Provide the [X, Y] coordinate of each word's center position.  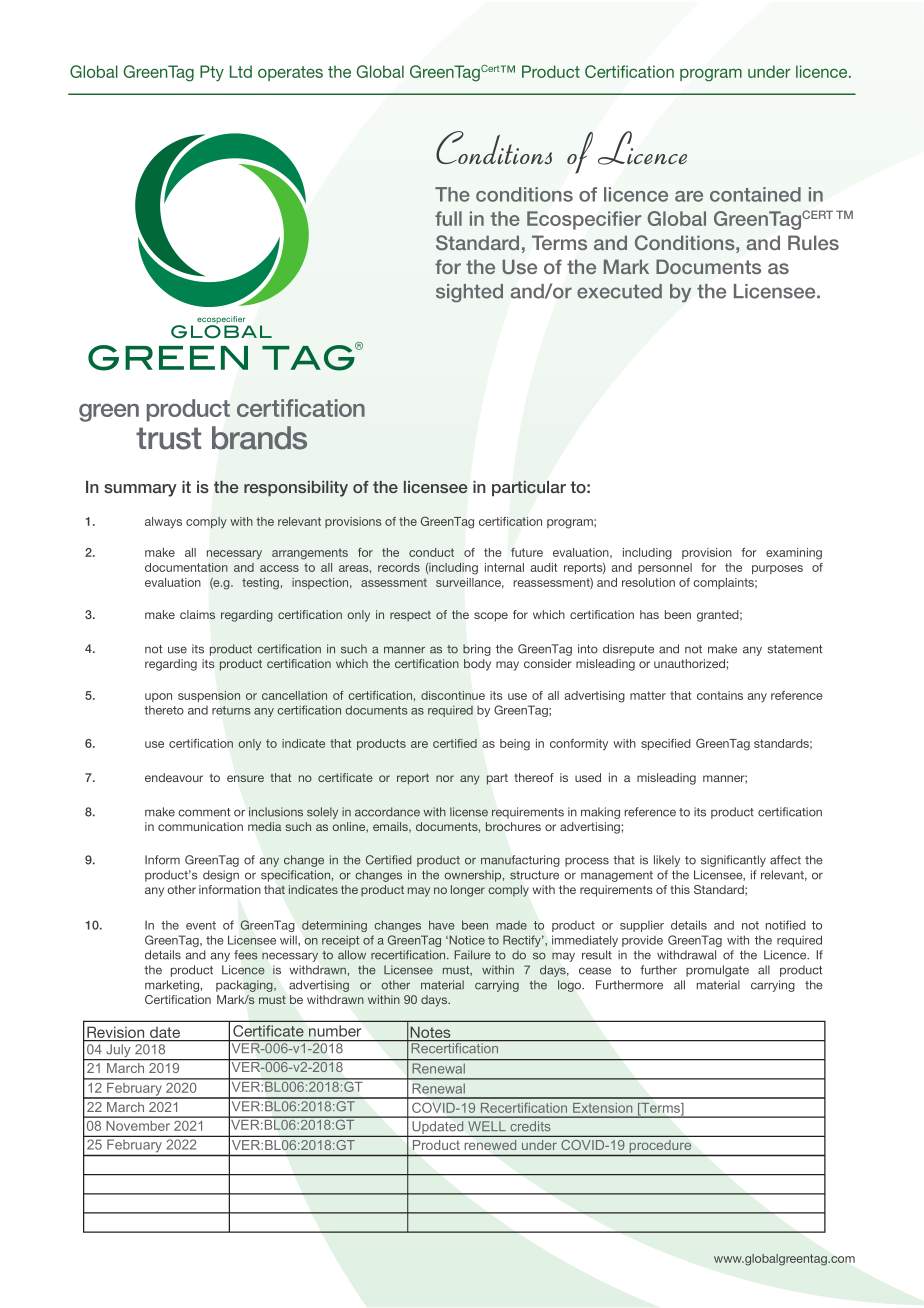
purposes [777, 569]
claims [197, 614]
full [448, 218]
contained [755, 194]
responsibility [296, 489]
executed [619, 291]
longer [468, 891]
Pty [212, 73]
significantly [733, 861]
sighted [469, 293]
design [221, 876]
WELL [486, 1126]
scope [491, 617]
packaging [245, 986]
